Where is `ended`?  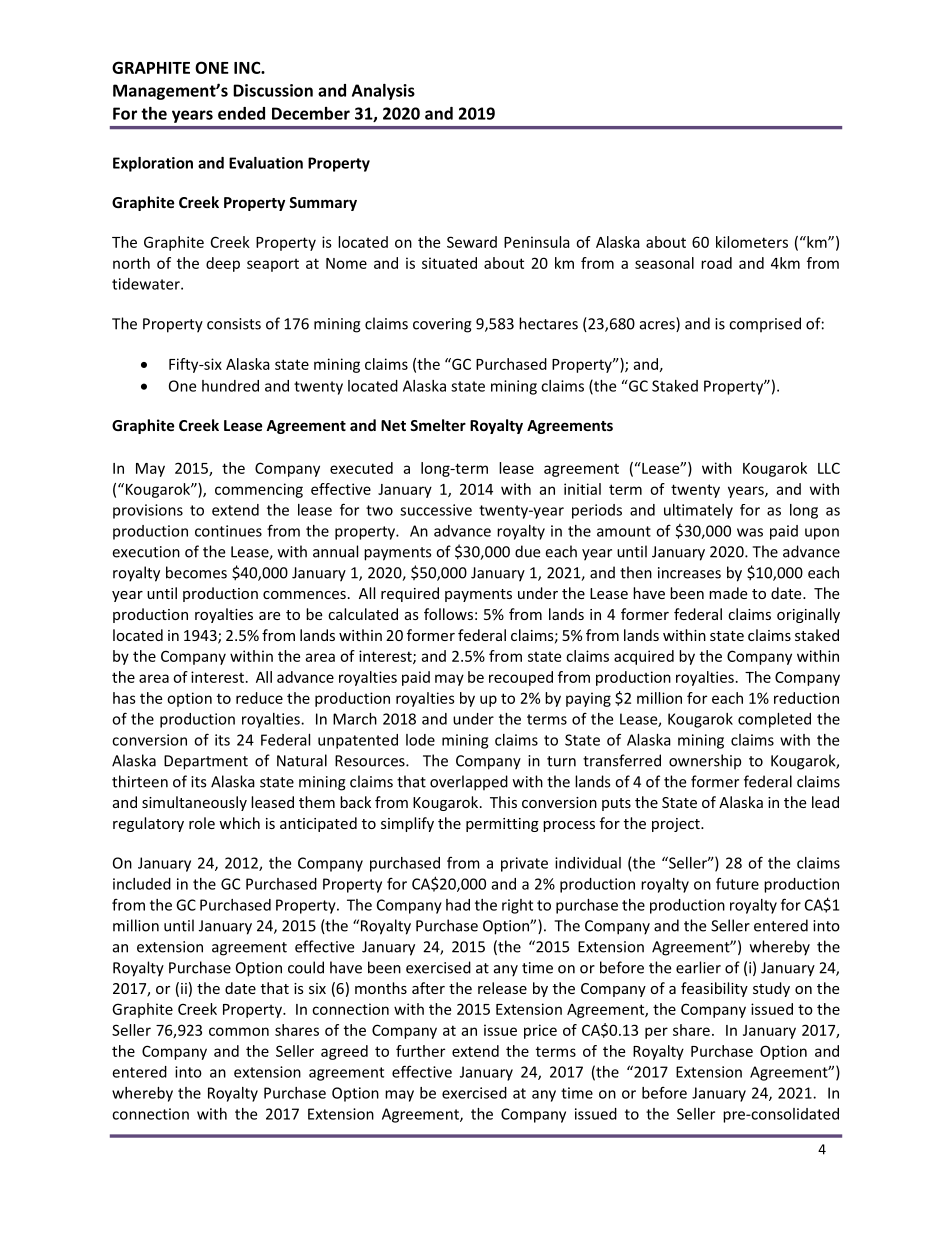 ended is located at coordinates (241, 113).
